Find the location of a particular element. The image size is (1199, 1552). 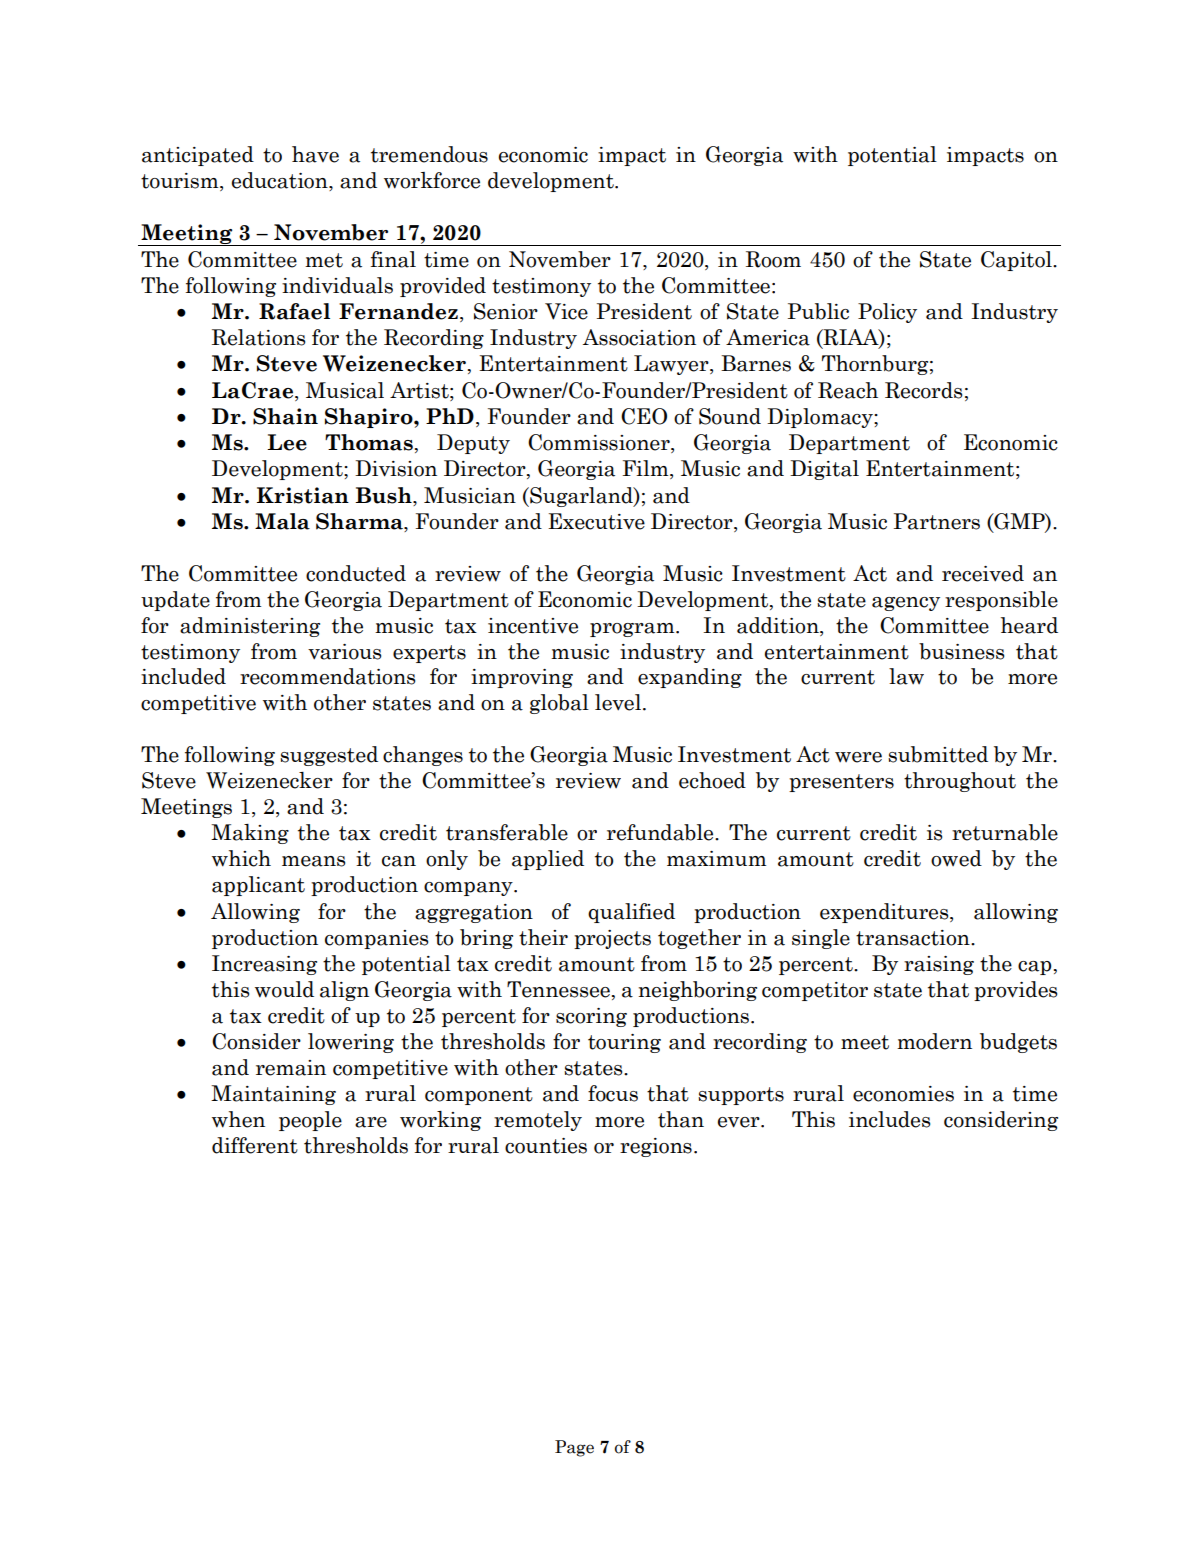

Capitol is located at coordinates (1017, 261).
